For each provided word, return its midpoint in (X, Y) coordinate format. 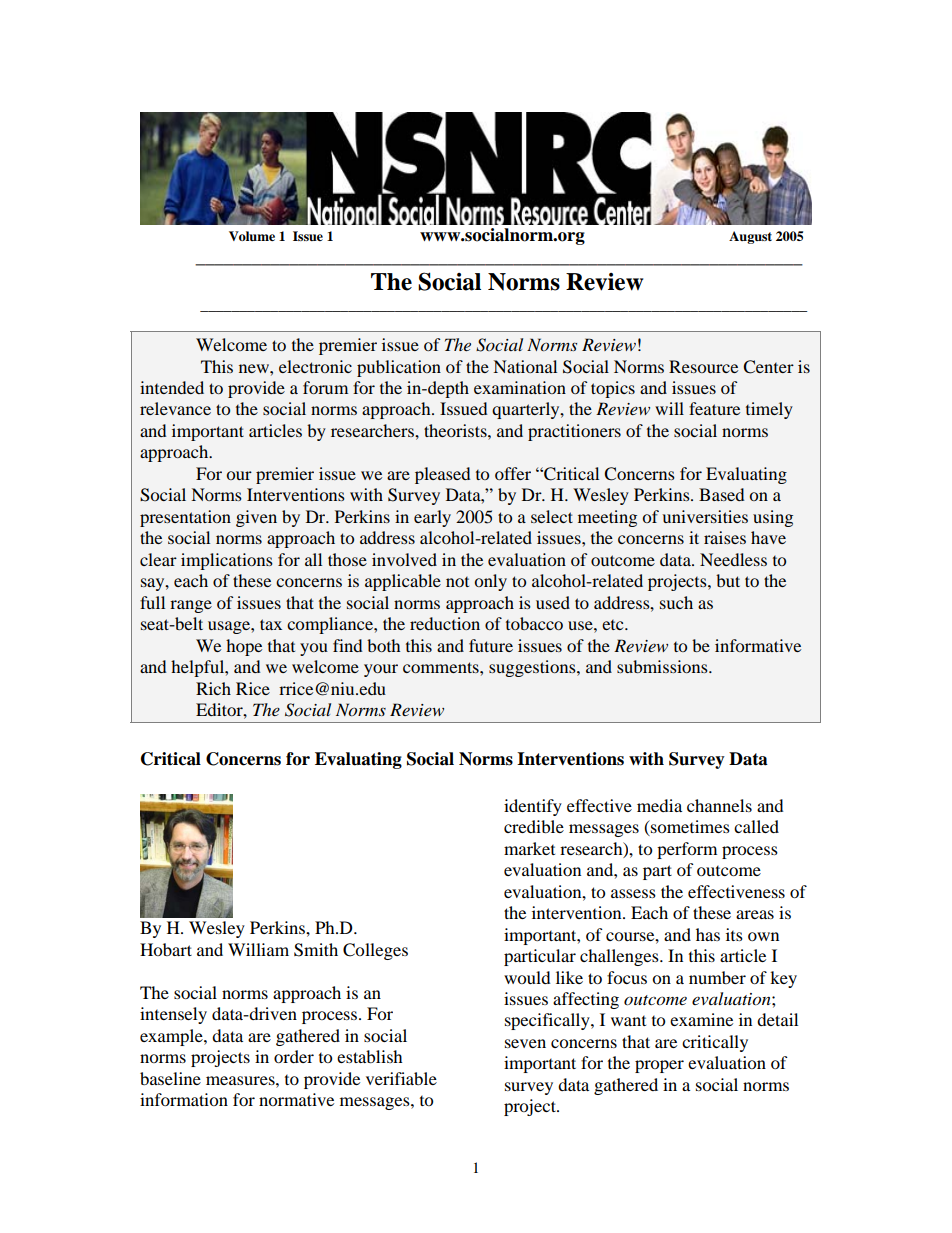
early (432, 518)
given (256, 518)
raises (725, 537)
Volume (252, 236)
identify (533, 807)
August (750, 237)
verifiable (401, 1078)
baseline (170, 1078)
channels (719, 805)
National (525, 366)
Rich (213, 688)
